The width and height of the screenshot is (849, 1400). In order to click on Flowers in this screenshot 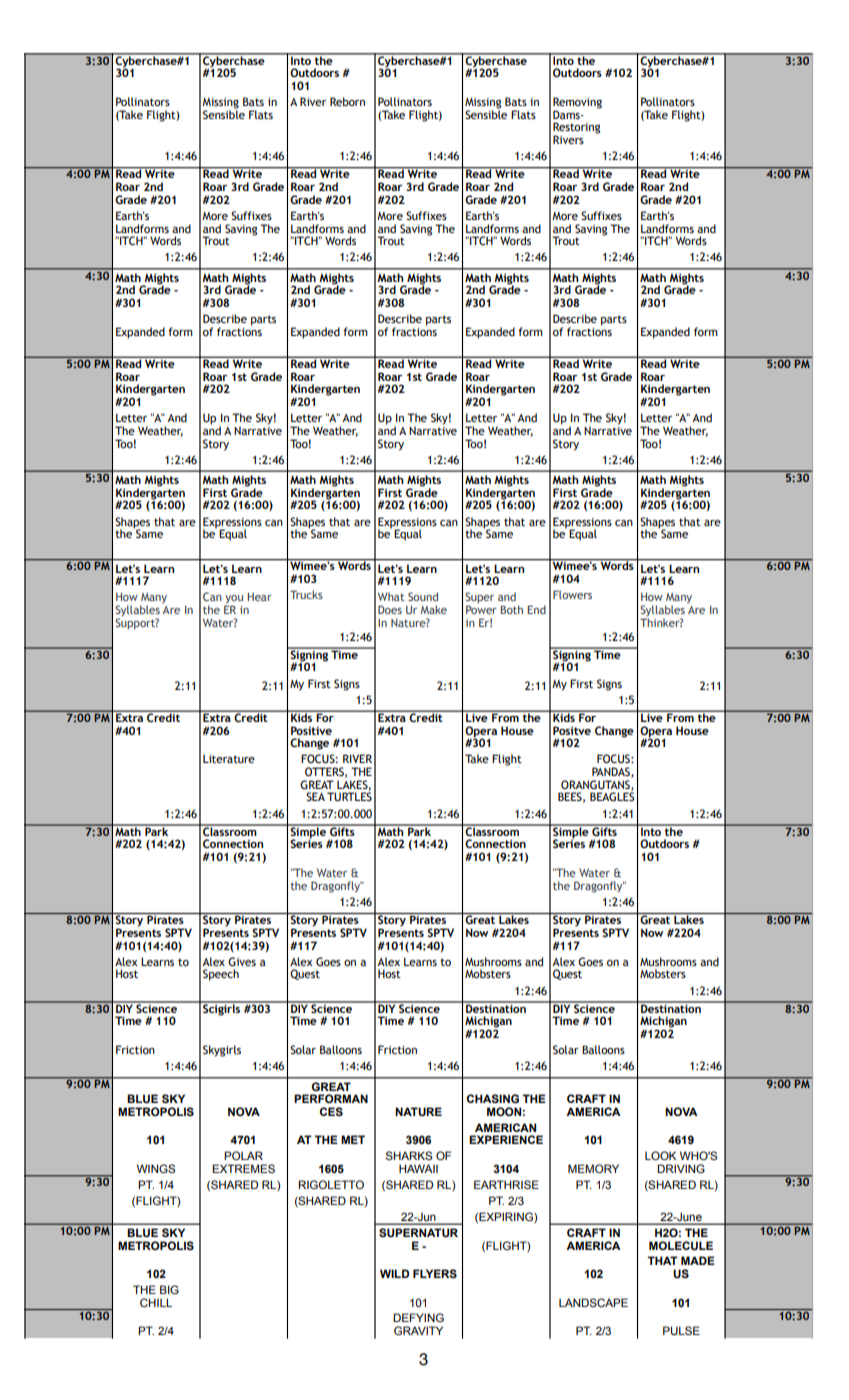, I will do `click(572, 594)`.
